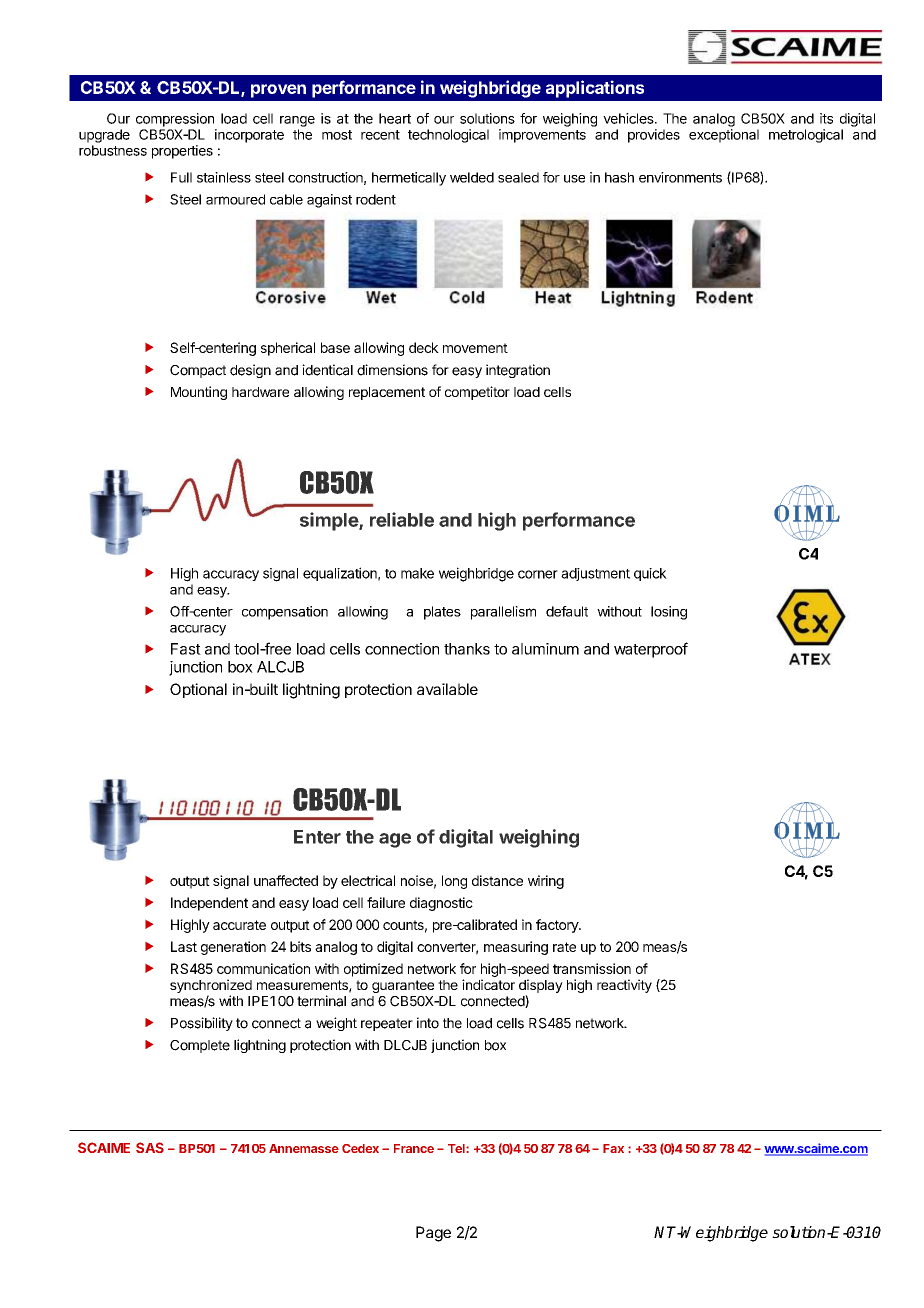 The image size is (924, 1308). I want to click on guarantee, so click(403, 986).
